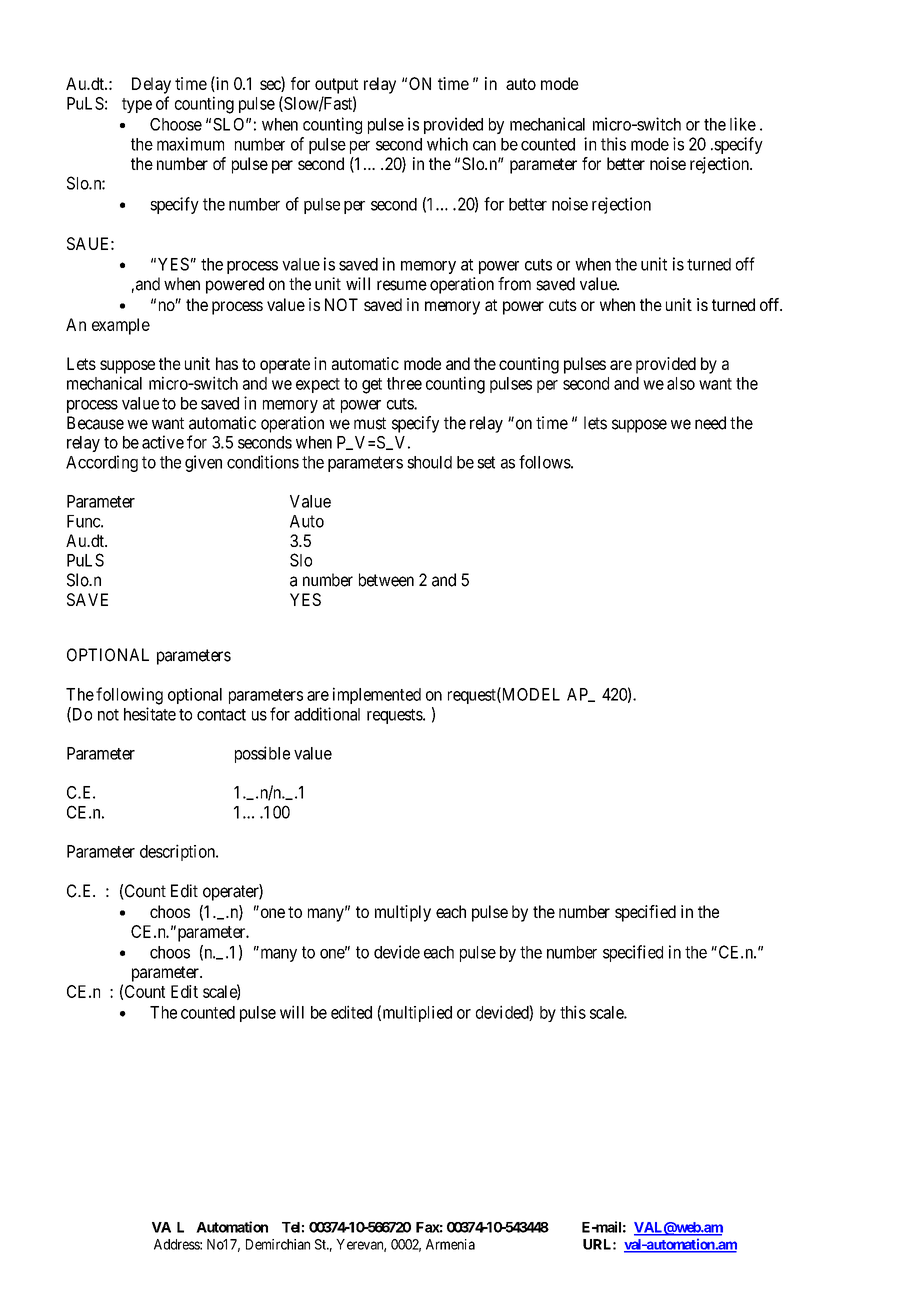 The image size is (924, 1308). I want to click on should, so click(429, 462).
